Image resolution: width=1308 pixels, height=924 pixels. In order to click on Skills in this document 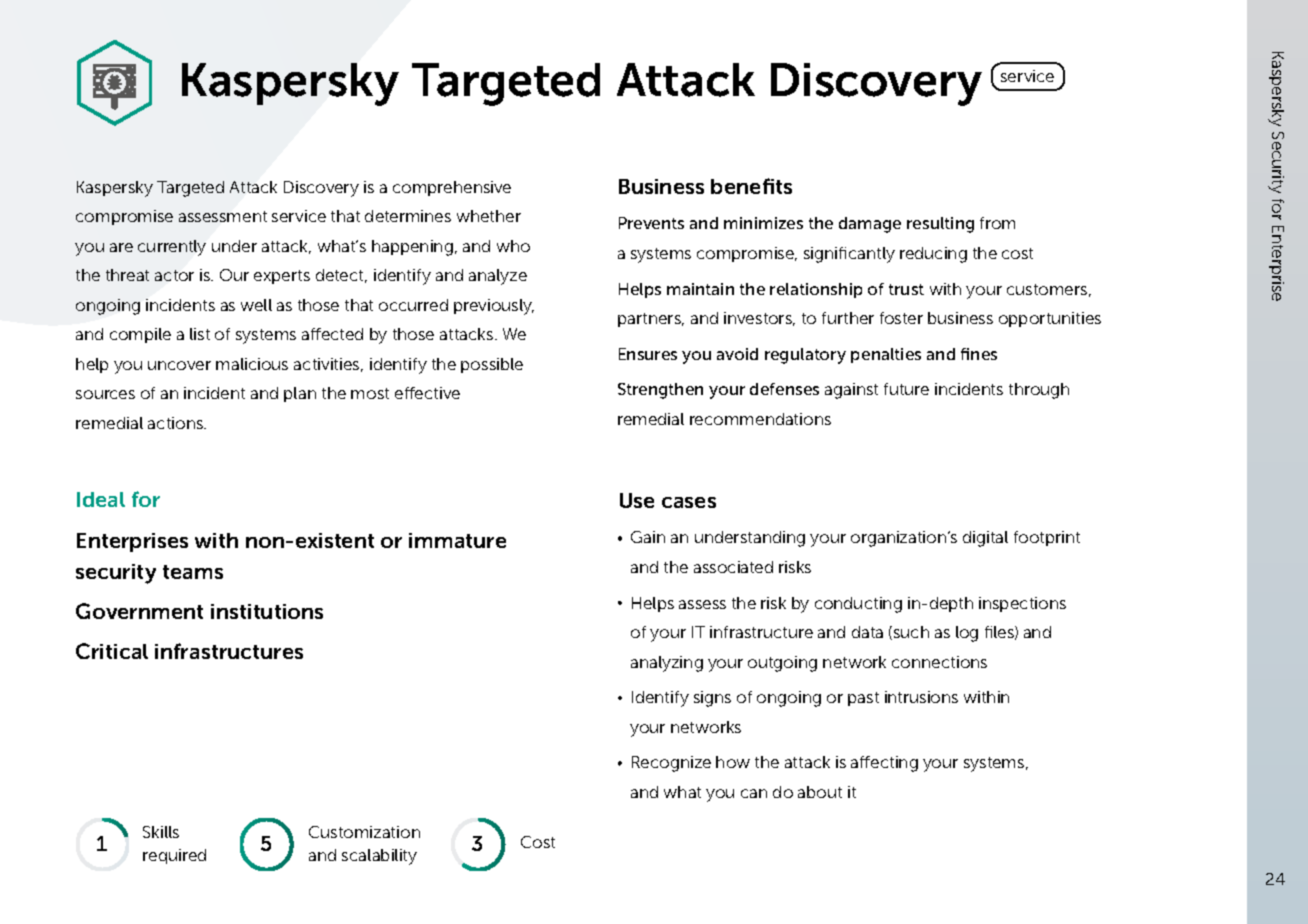, I will do `click(161, 832)`.
